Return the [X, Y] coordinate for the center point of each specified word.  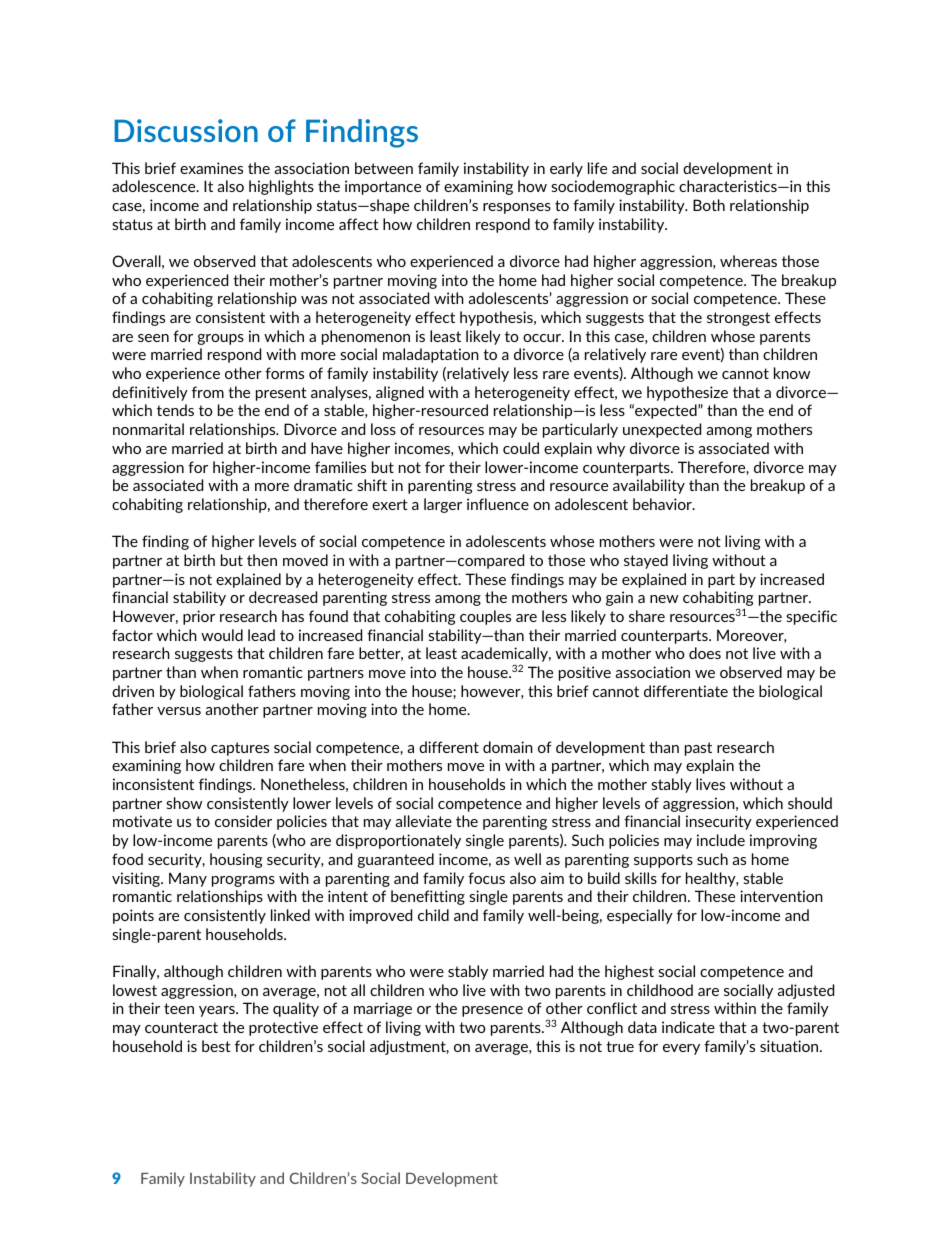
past [698, 749]
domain [508, 747]
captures [240, 749]
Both [709, 205]
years [218, 1011]
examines [211, 168]
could [521, 448]
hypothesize [687, 393]
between [384, 168]
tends [175, 410]
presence [492, 1011]
